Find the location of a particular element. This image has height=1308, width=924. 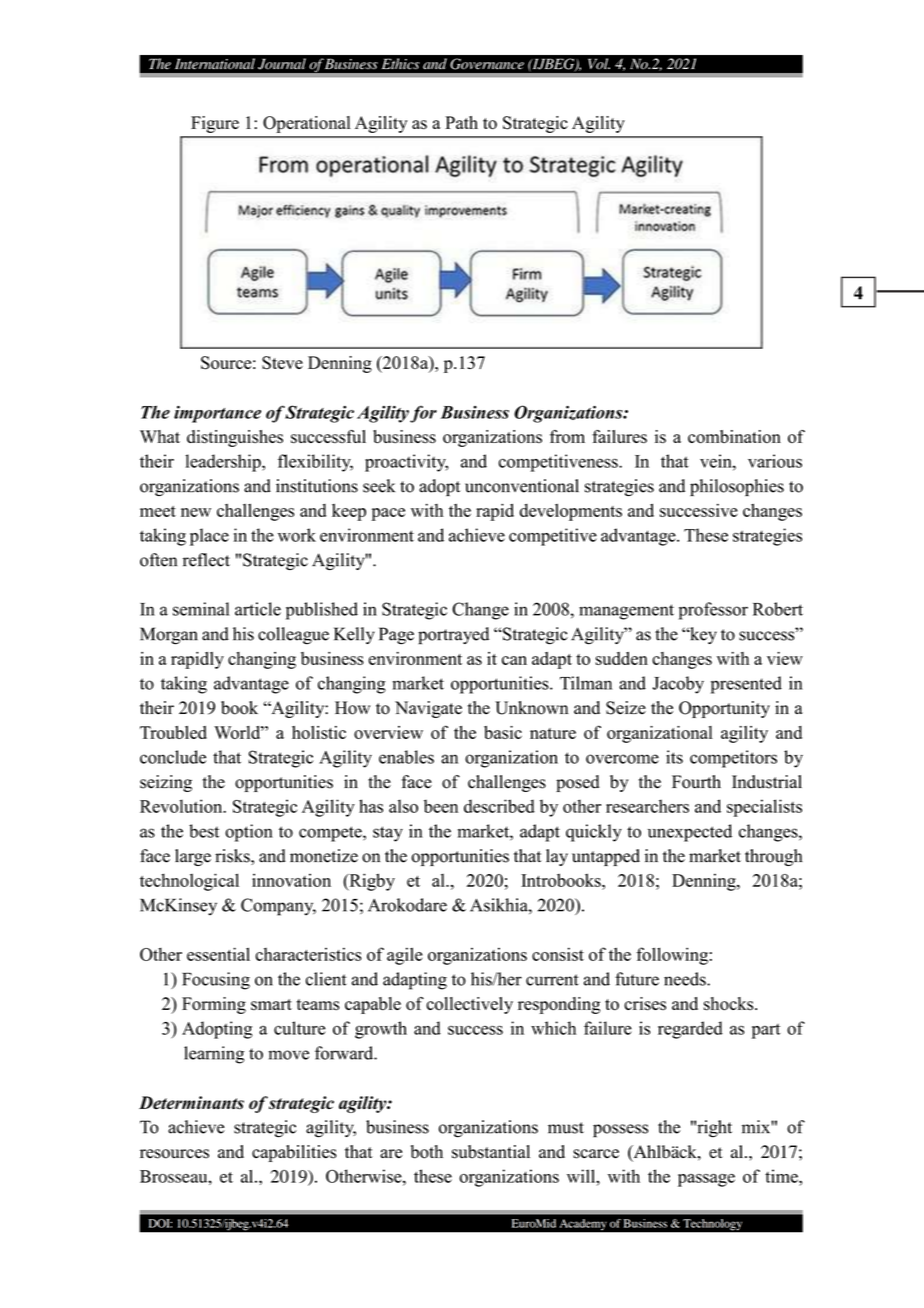

capabilities is located at coordinates (294, 1153).
